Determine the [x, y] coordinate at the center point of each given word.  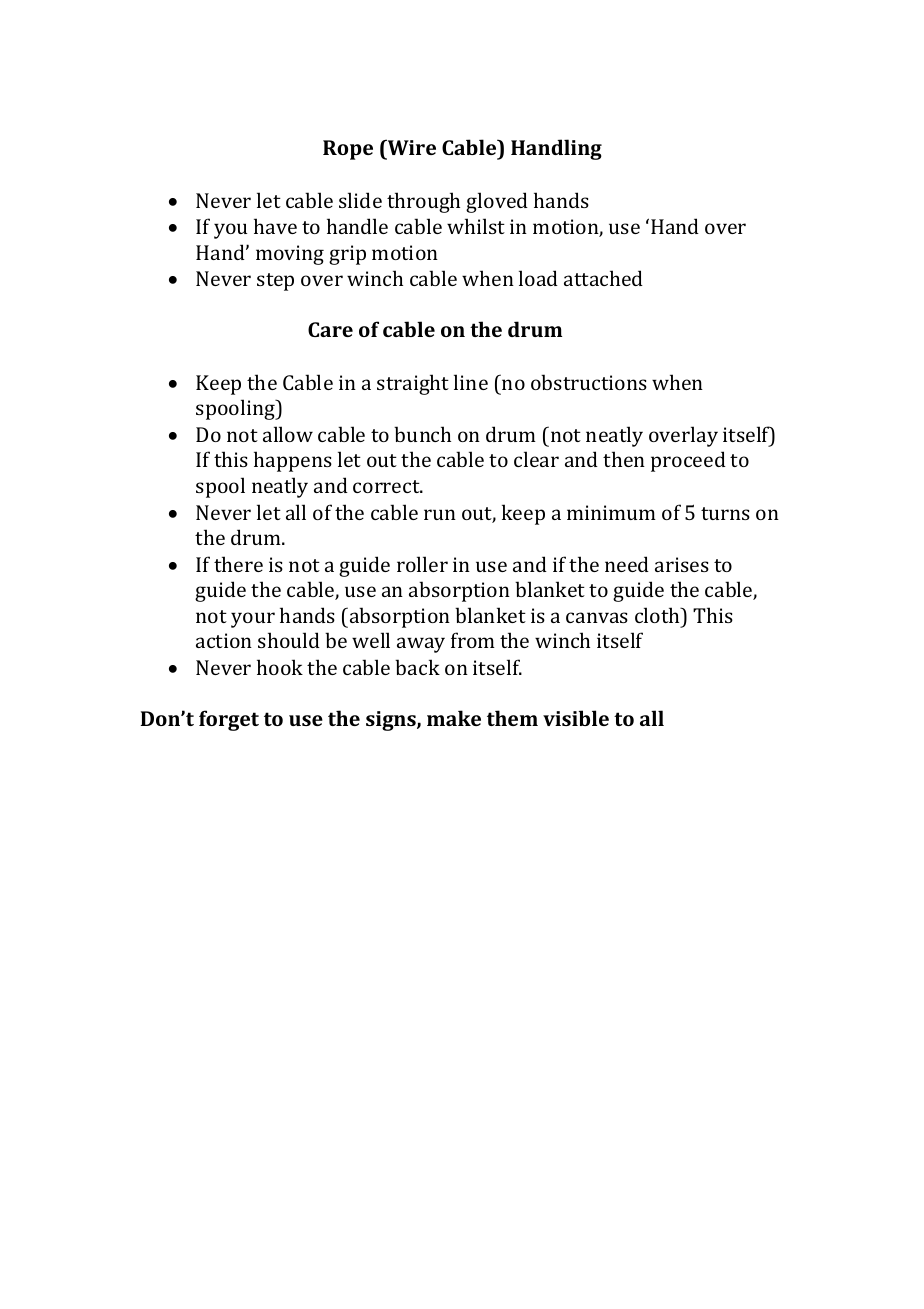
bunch [422, 434]
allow [288, 434]
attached [603, 278]
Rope [348, 150]
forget [229, 720]
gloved [497, 202]
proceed [688, 461]
